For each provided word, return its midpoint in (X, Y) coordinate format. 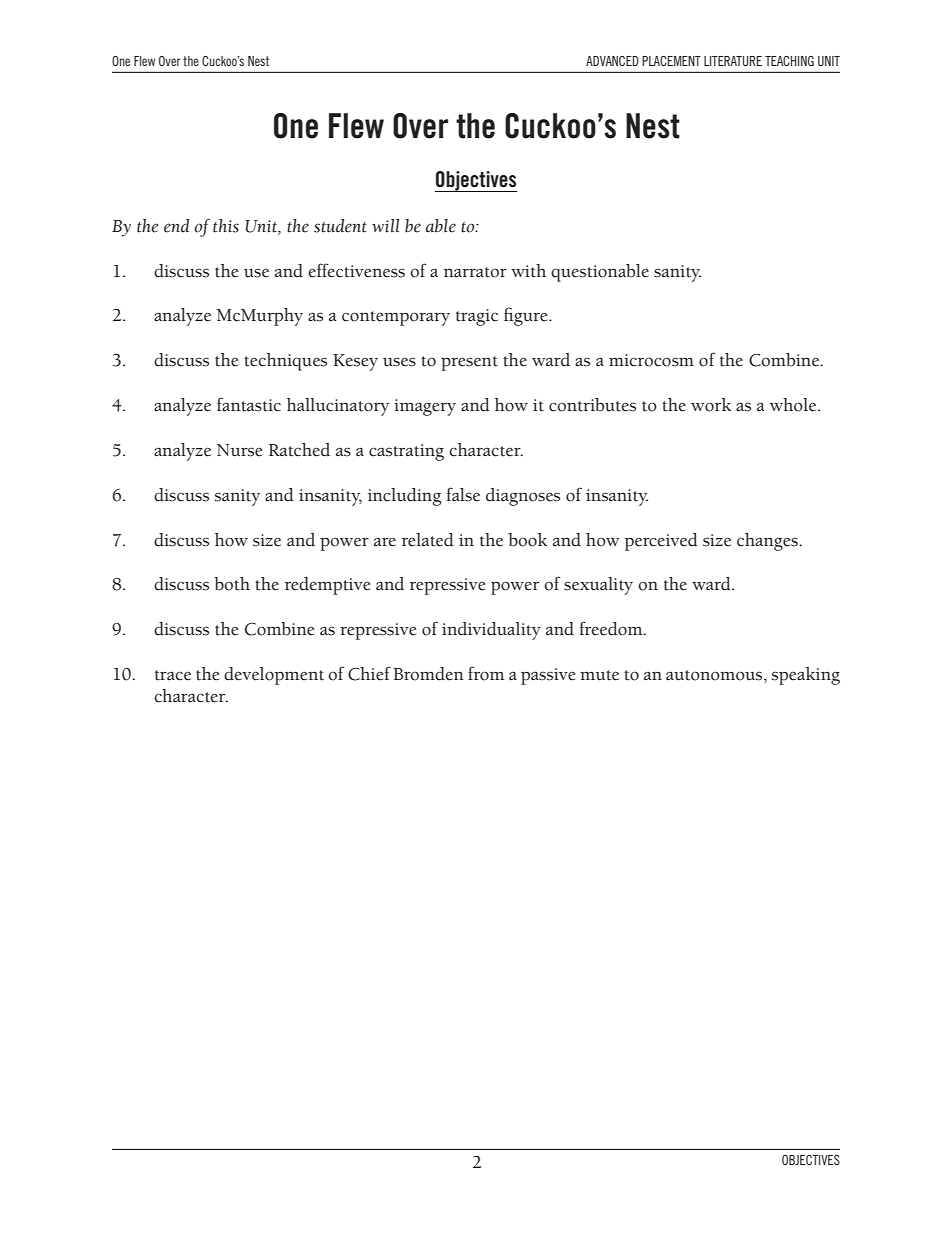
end (176, 226)
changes (767, 542)
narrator (475, 272)
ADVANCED (612, 61)
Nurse (239, 450)
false (463, 494)
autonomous (715, 675)
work (711, 405)
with (528, 271)
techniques (285, 362)
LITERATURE (733, 61)
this (226, 226)
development (274, 676)
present (469, 363)
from (486, 673)
